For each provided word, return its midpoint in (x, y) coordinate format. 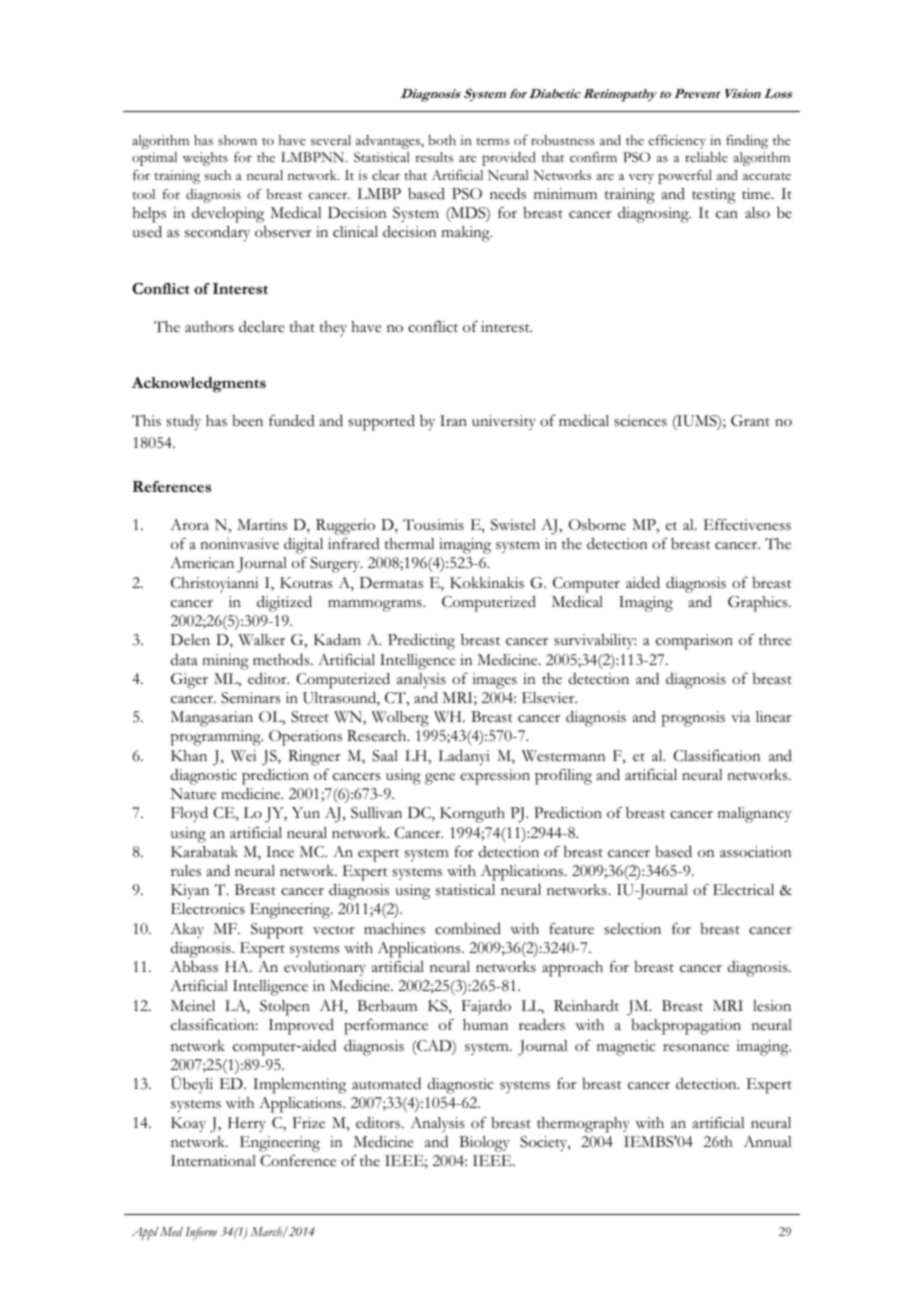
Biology (484, 1144)
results (434, 157)
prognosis (693, 719)
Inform (201, 1233)
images (494, 681)
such (218, 175)
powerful (685, 177)
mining (225, 662)
